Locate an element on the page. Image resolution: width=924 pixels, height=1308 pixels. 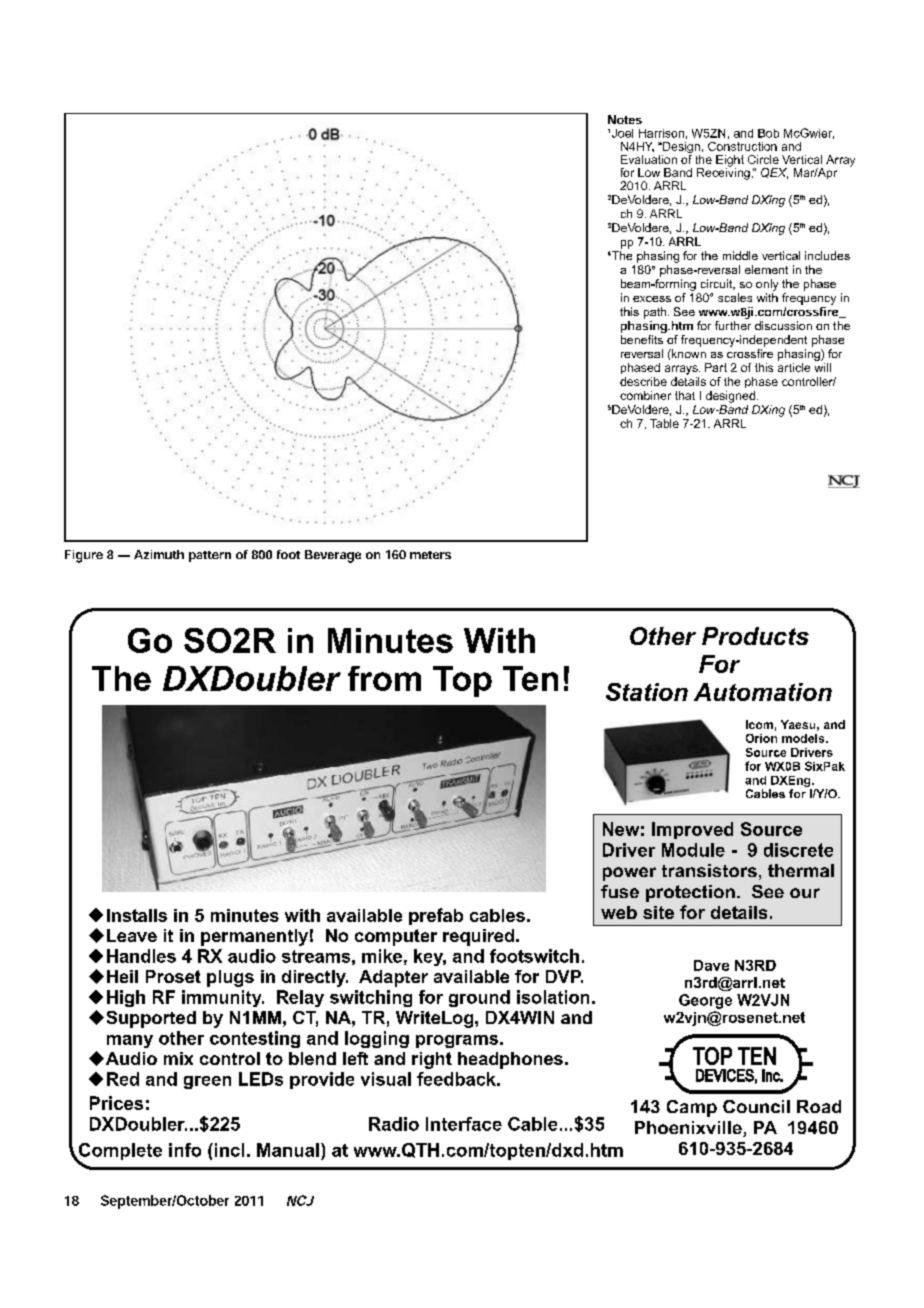
Products is located at coordinates (755, 636).
